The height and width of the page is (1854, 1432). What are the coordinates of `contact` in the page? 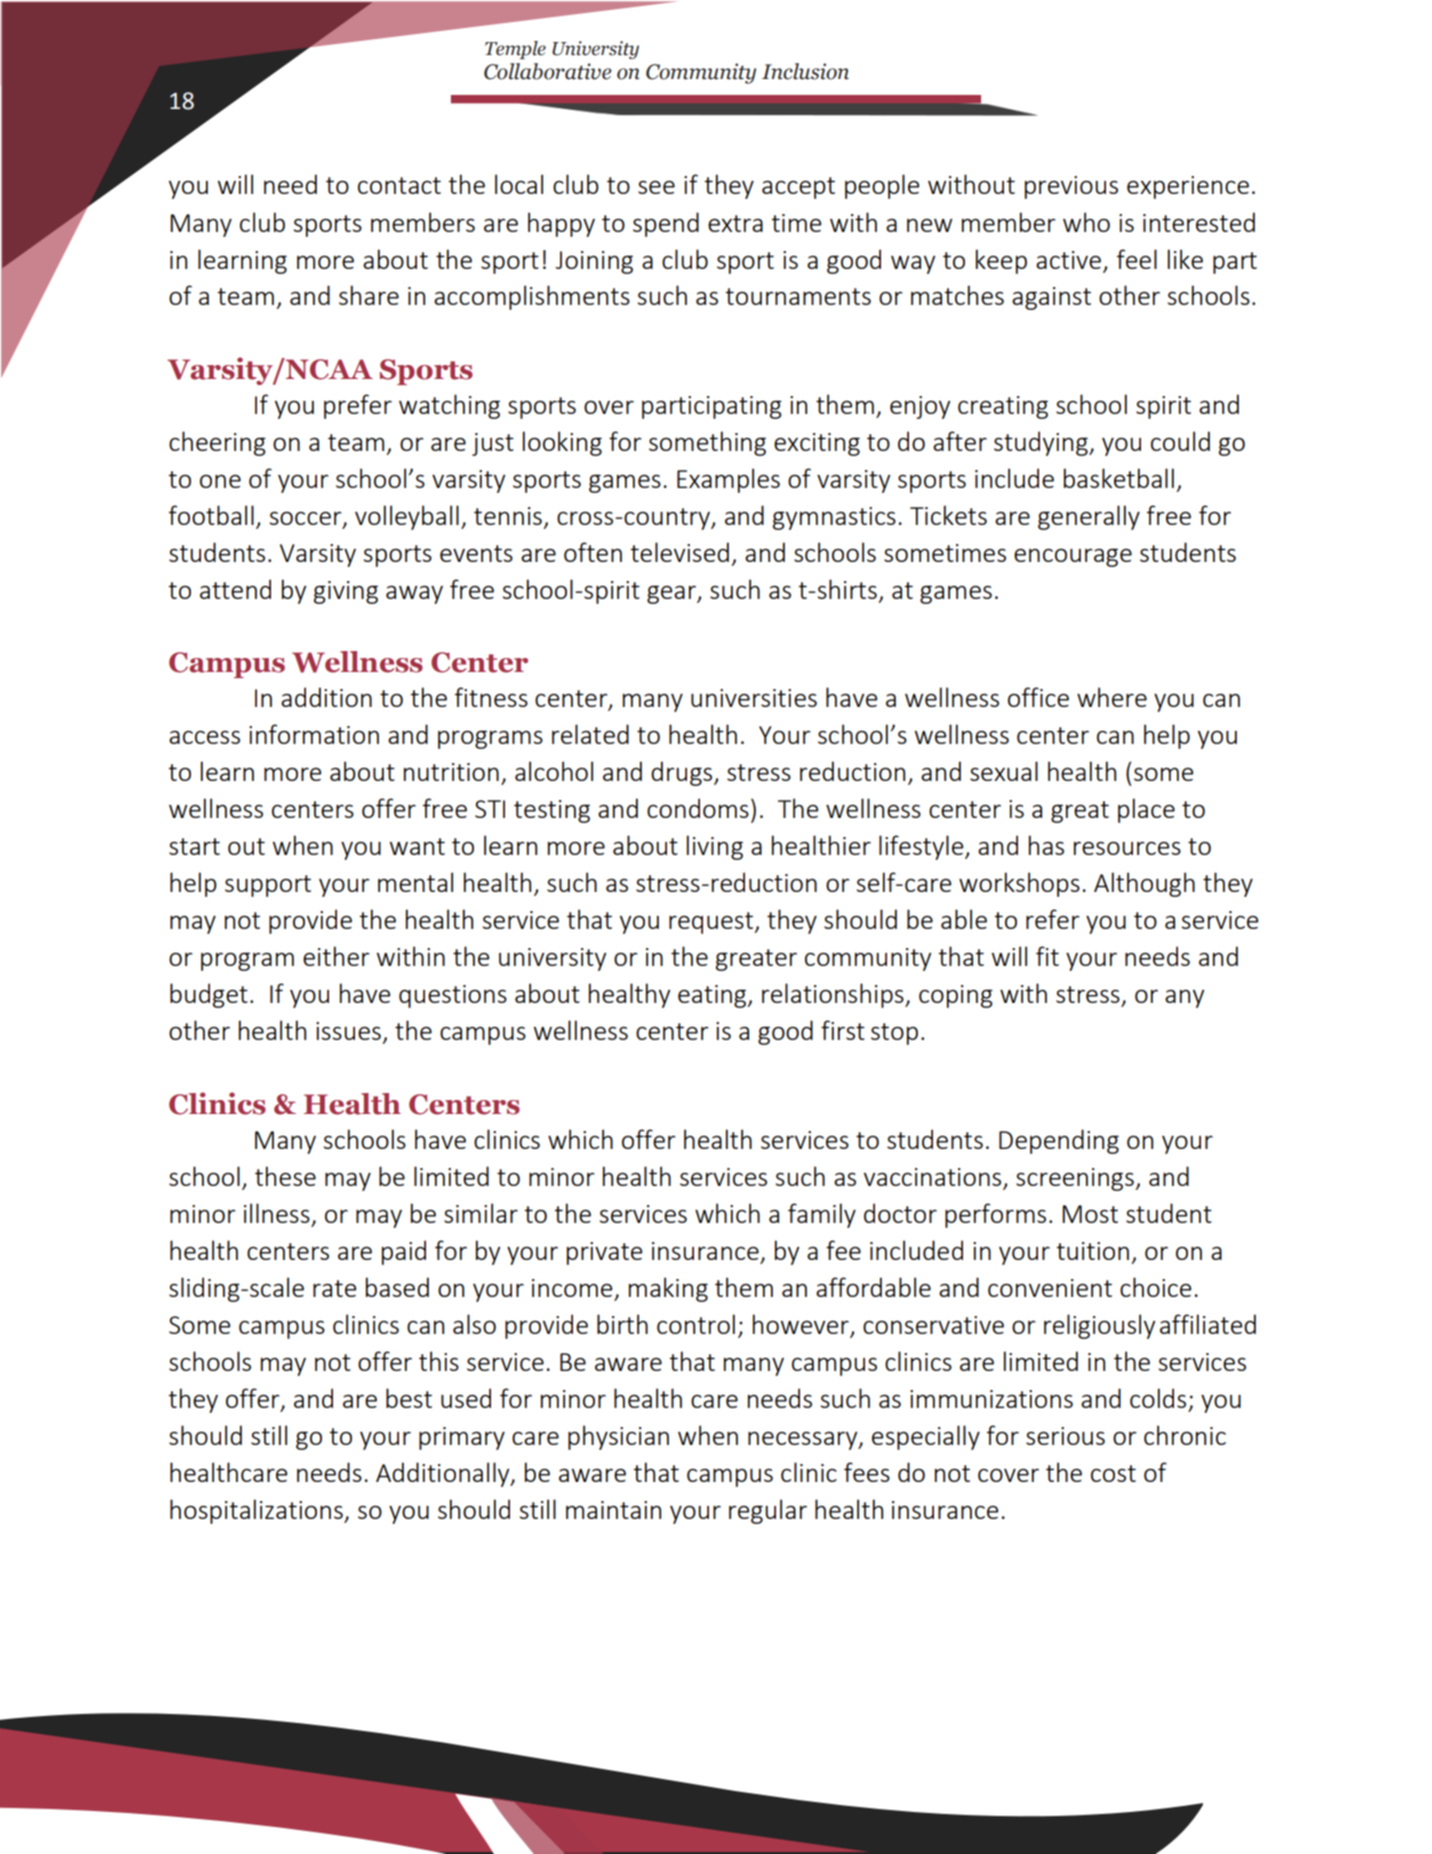 It's located at (399, 185).
